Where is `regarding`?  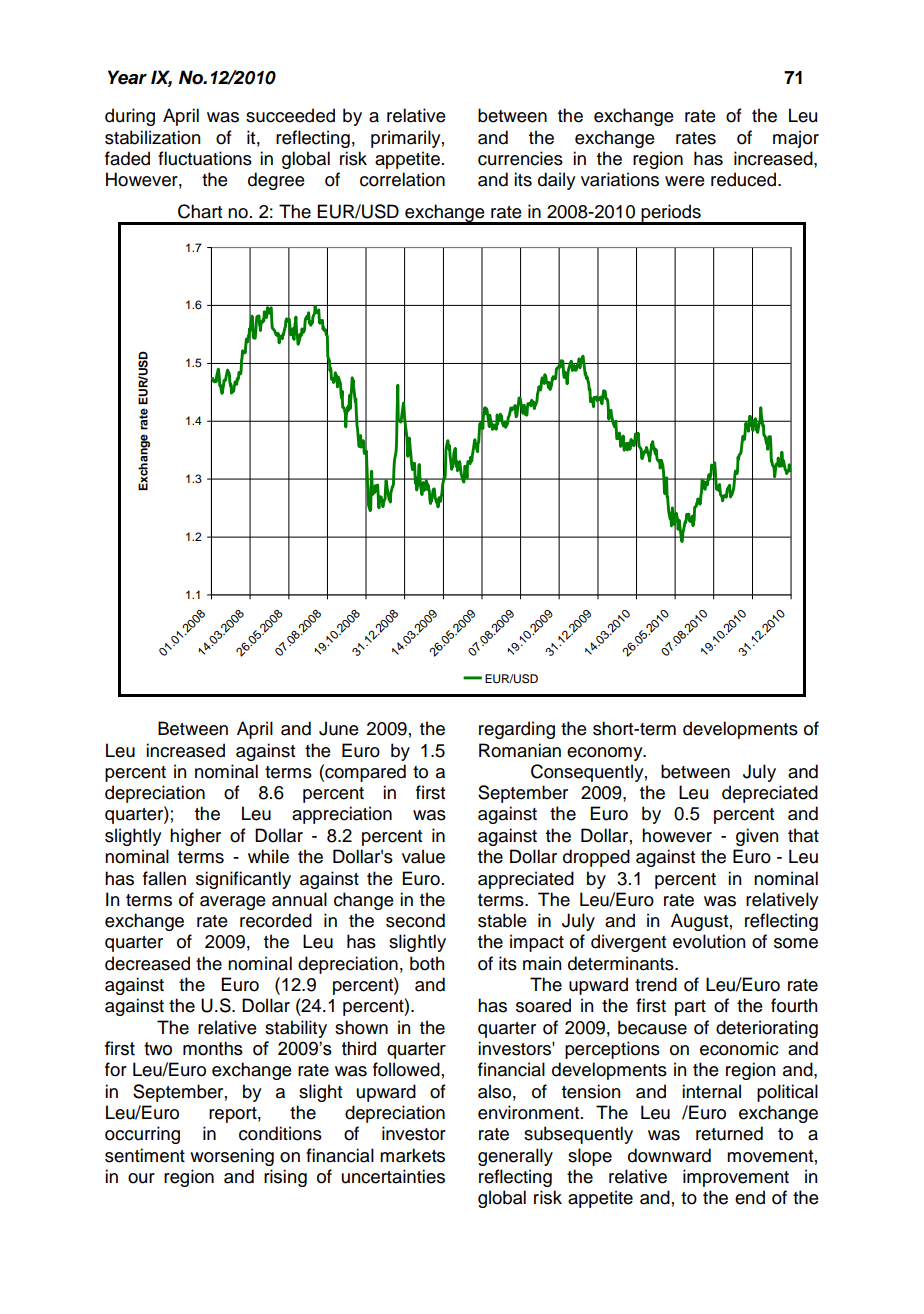
regarding is located at coordinates (517, 730).
